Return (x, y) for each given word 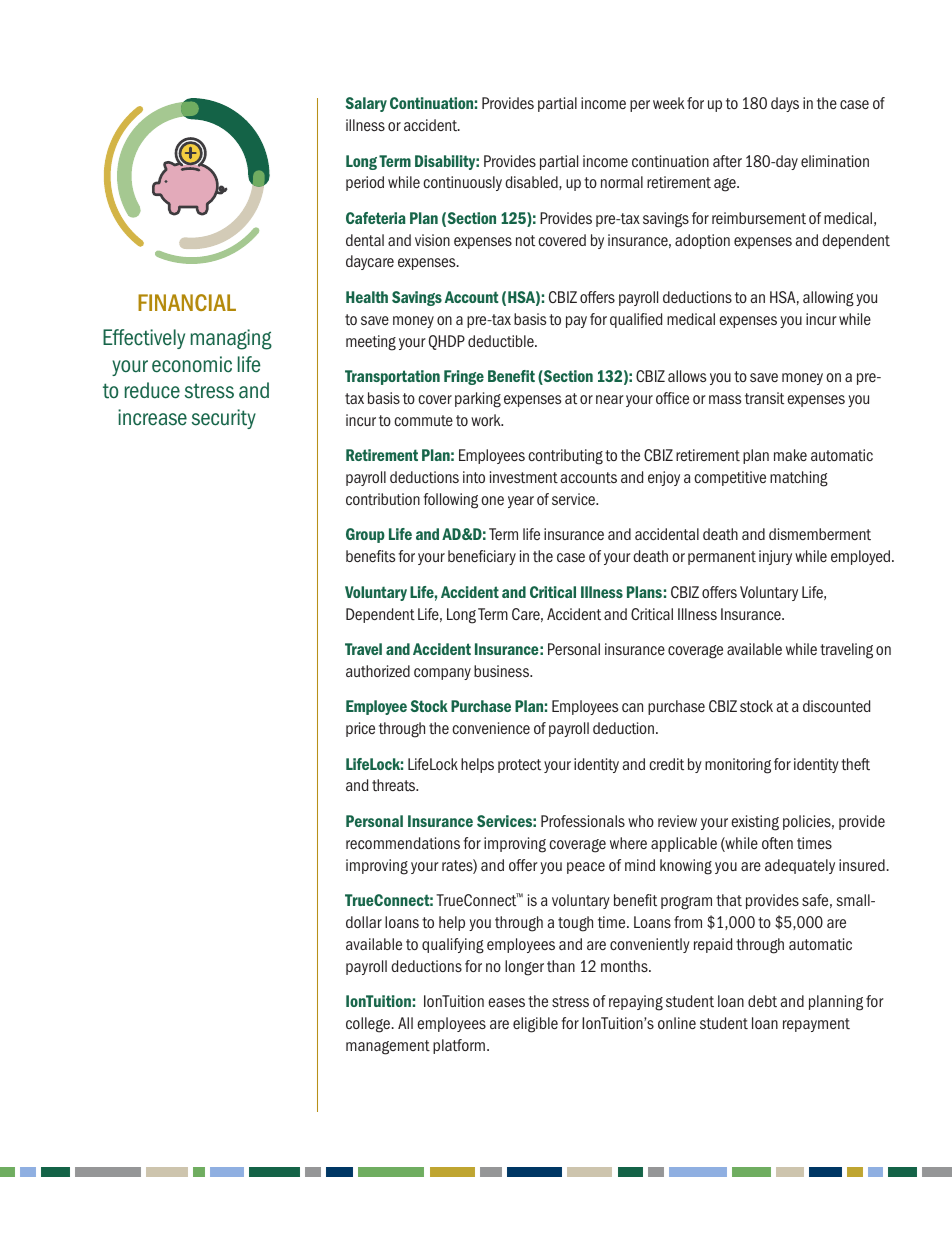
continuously (462, 183)
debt (762, 1001)
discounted (836, 706)
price (360, 729)
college (369, 1025)
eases (506, 1002)
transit (764, 398)
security (224, 419)
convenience (491, 728)
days (785, 104)
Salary (366, 104)
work (487, 420)
